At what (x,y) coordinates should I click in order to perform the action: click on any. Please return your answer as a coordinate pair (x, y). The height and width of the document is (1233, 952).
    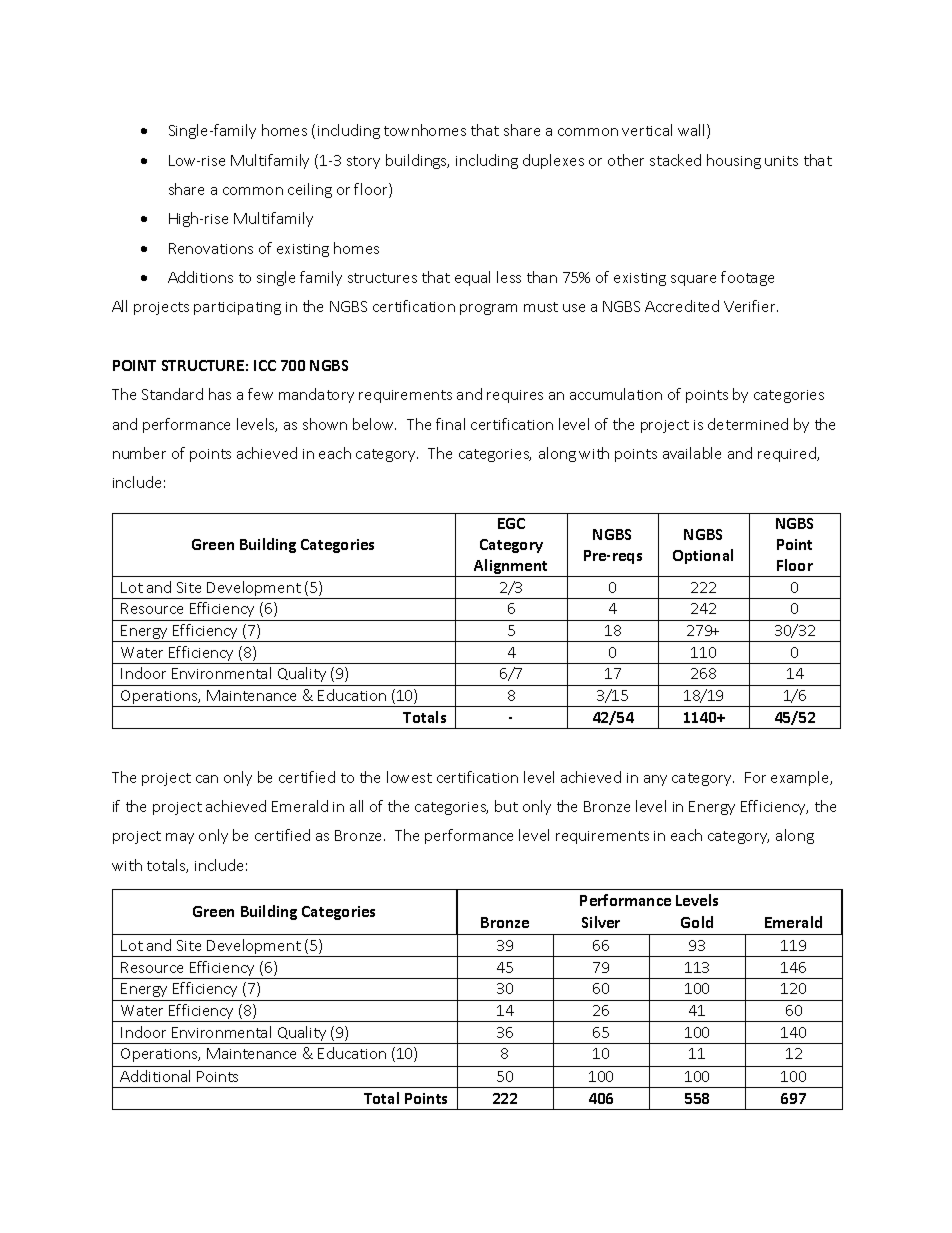
    Looking at the image, I should click on (655, 780).
